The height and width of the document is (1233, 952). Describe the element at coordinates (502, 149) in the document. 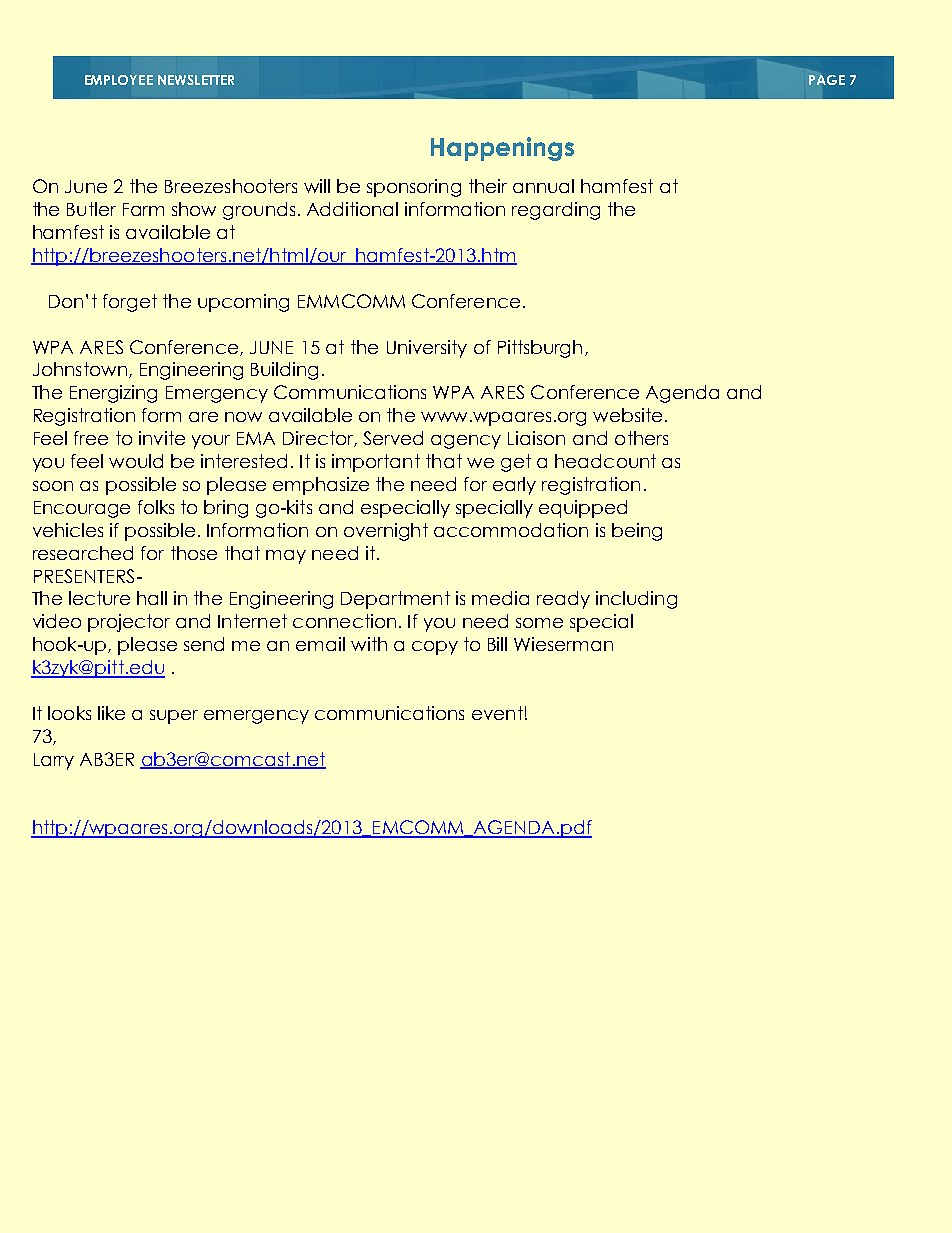

I see `Happenings` at that location.
